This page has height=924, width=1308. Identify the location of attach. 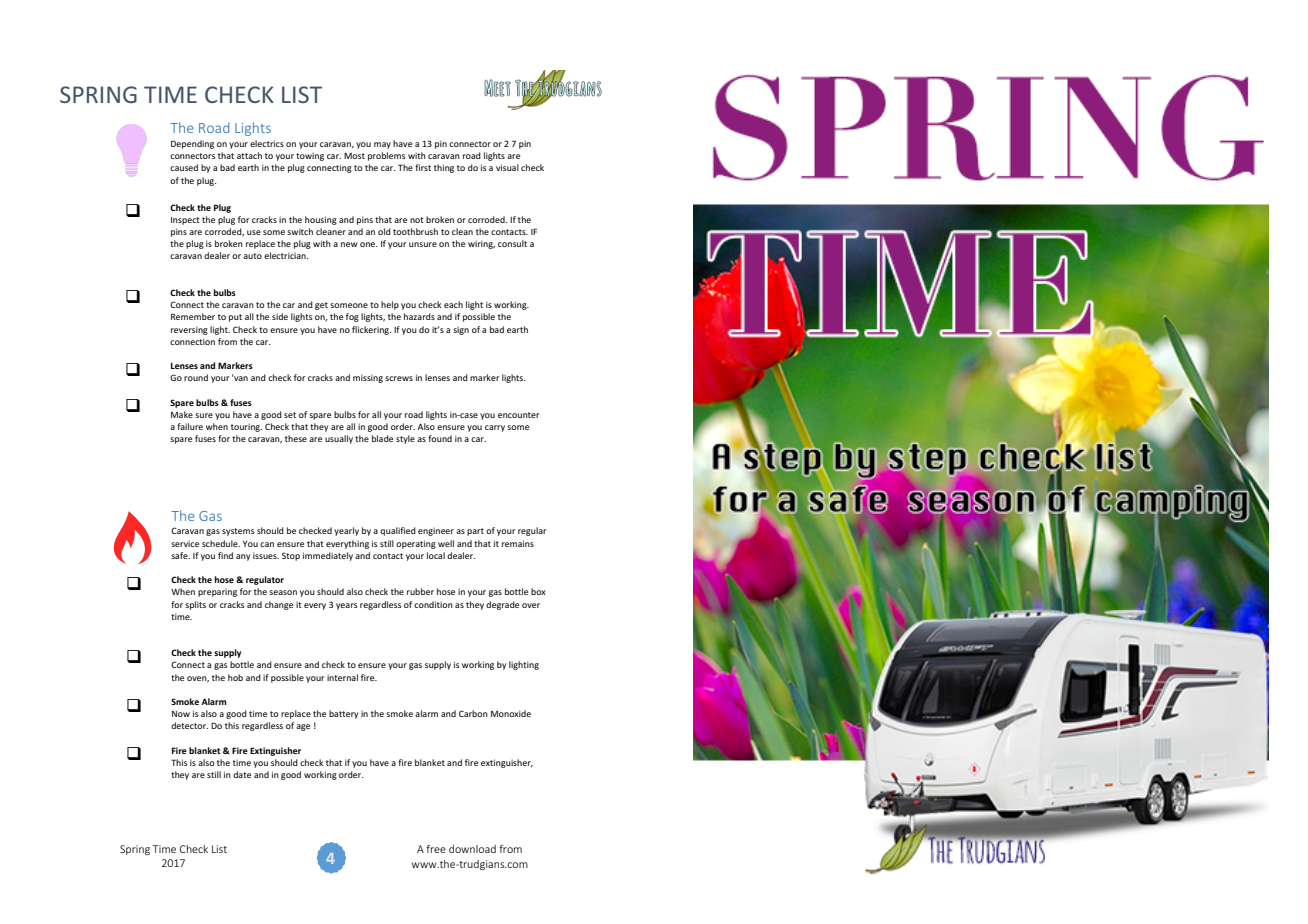
(249, 155).
